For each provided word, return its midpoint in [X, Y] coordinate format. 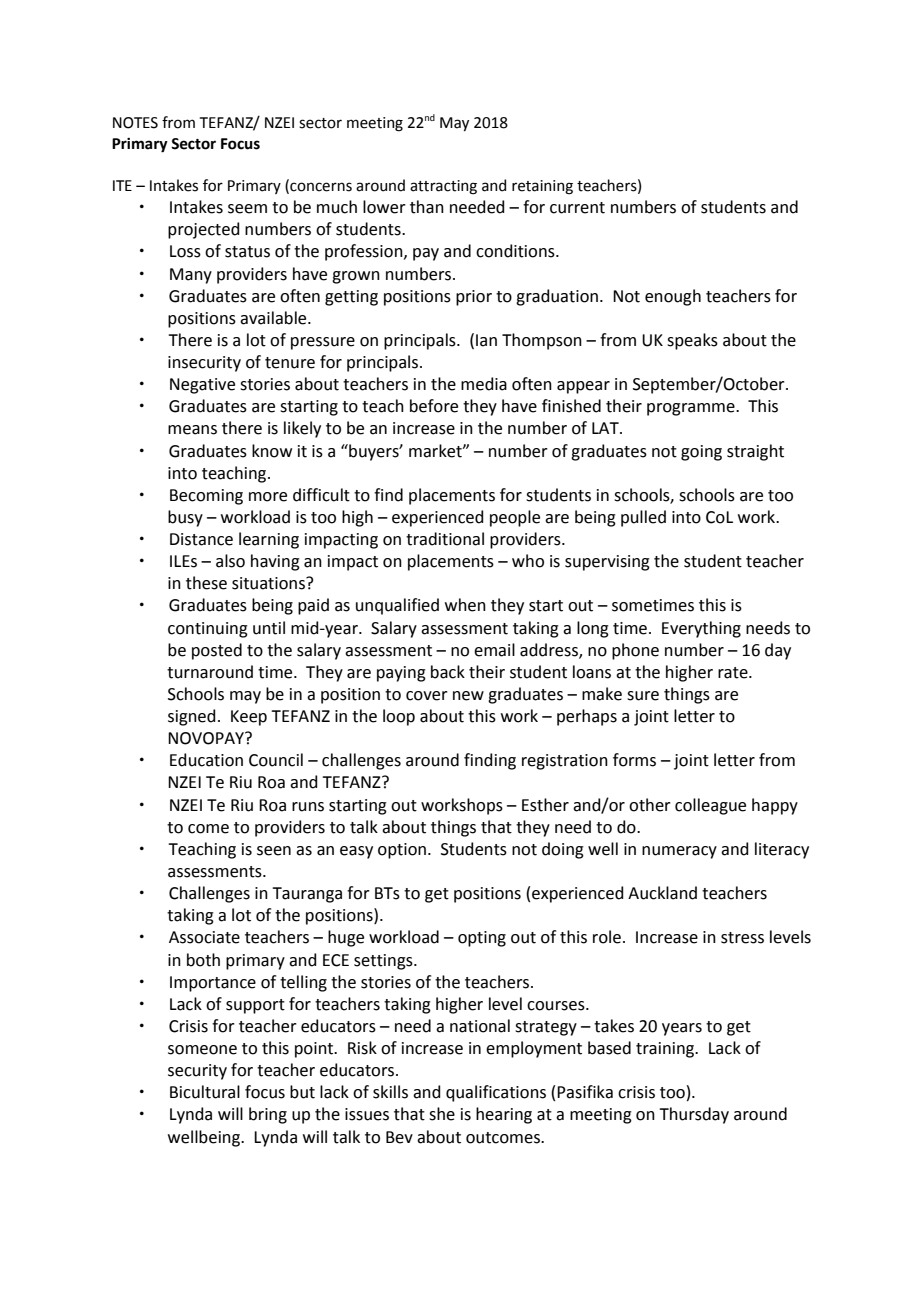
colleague [710, 806]
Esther [545, 805]
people [515, 518]
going [701, 453]
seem [247, 209]
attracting [443, 187]
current [577, 208]
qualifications [496, 1093]
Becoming [206, 497]
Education [206, 760]
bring [268, 1115]
